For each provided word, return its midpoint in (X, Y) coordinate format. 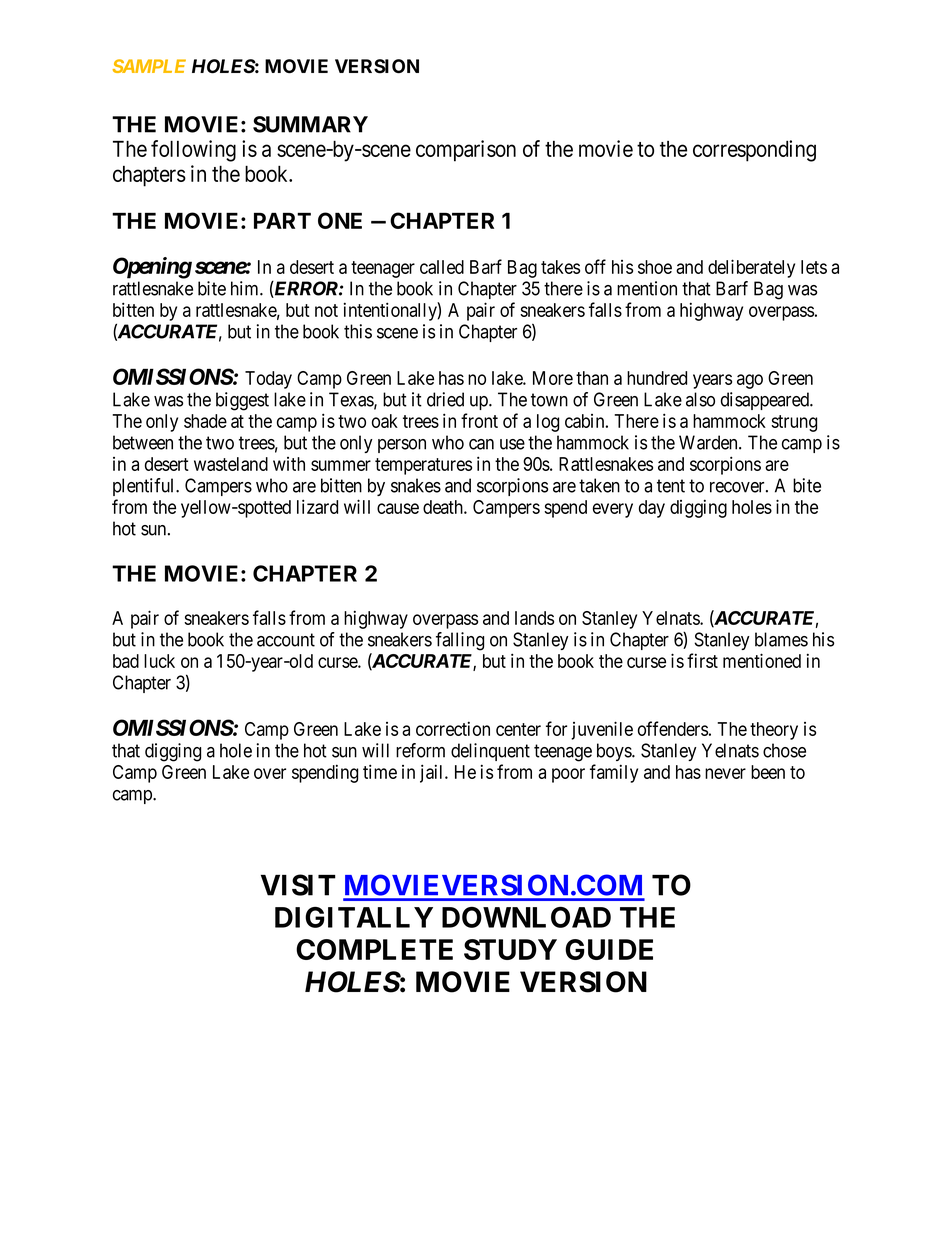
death (444, 507)
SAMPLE (149, 66)
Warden (709, 442)
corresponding (754, 151)
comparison (466, 151)
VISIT (298, 885)
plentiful (145, 487)
